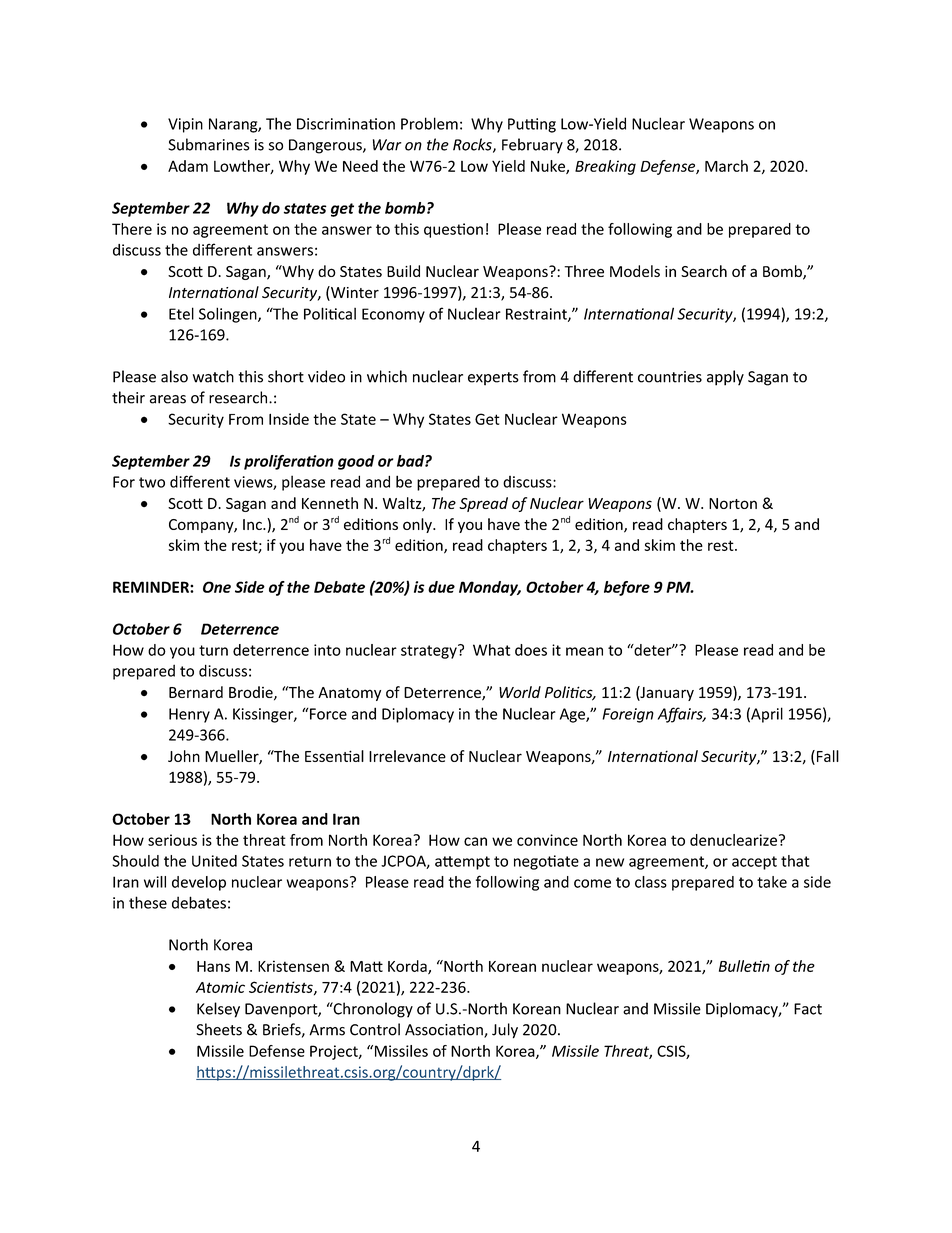  Describe the element at coordinates (532, 146) in the document. I see `February` at that location.
